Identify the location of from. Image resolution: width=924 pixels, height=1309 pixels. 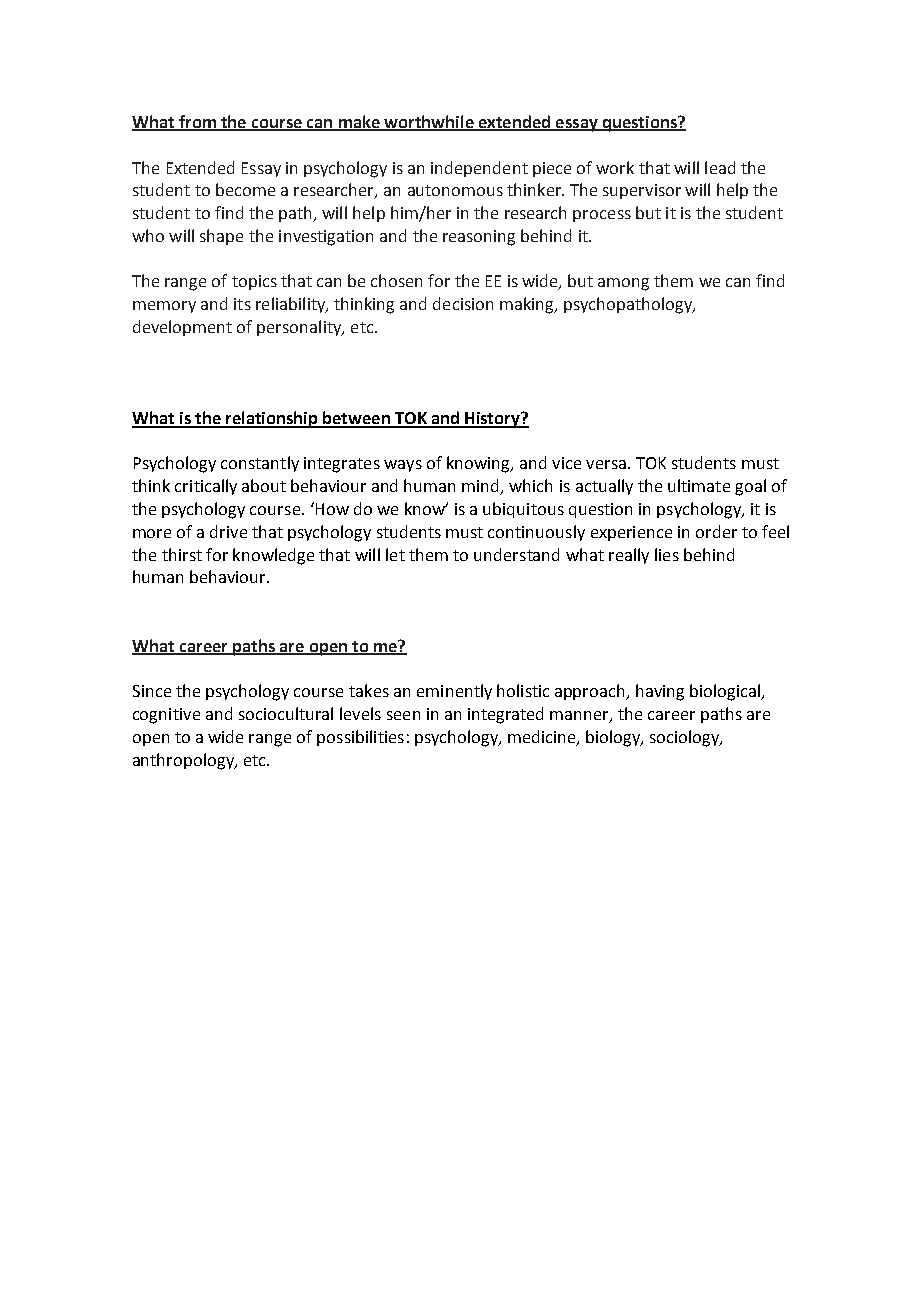
(197, 122).
